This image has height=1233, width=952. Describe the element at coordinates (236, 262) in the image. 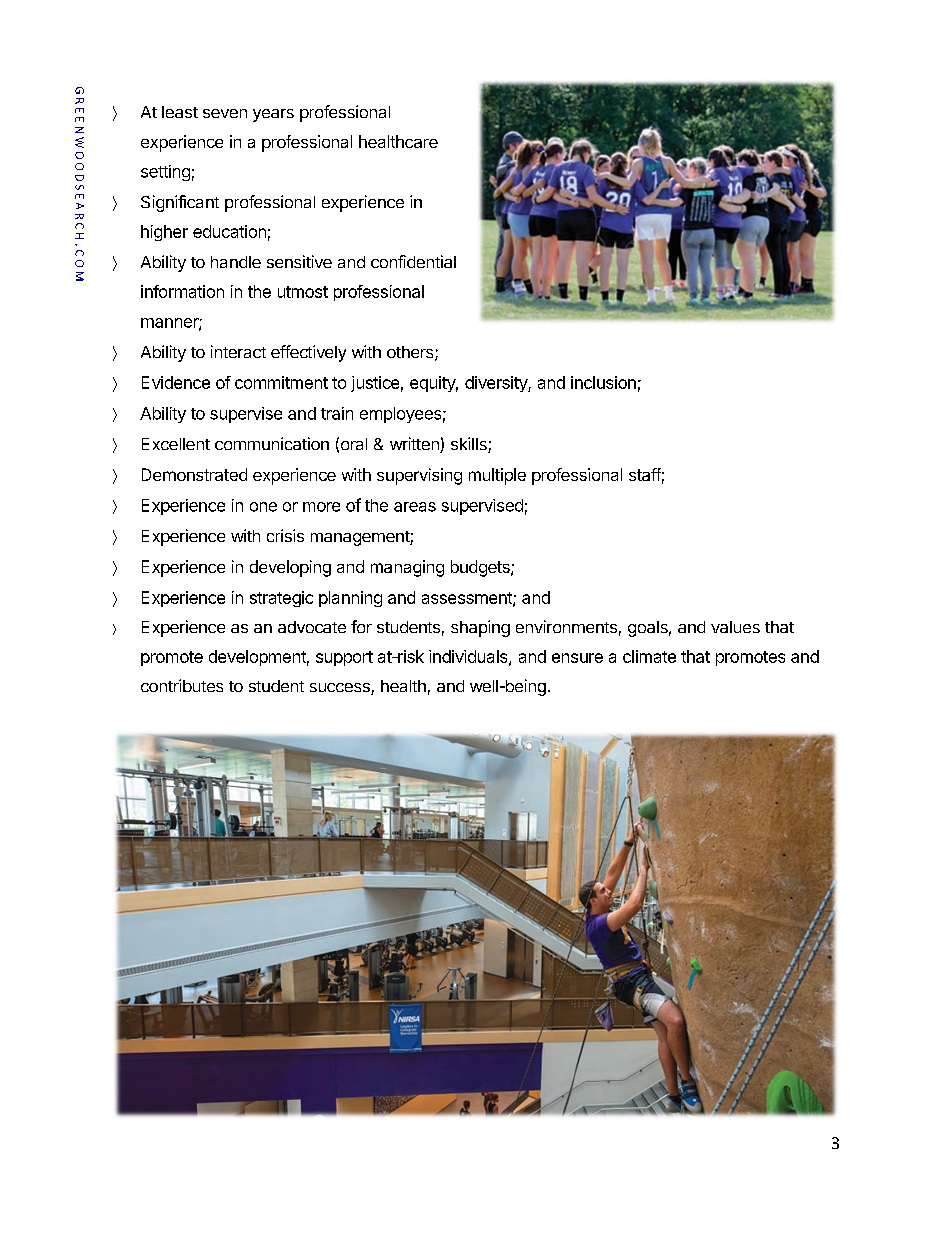

I see `handle` at that location.
